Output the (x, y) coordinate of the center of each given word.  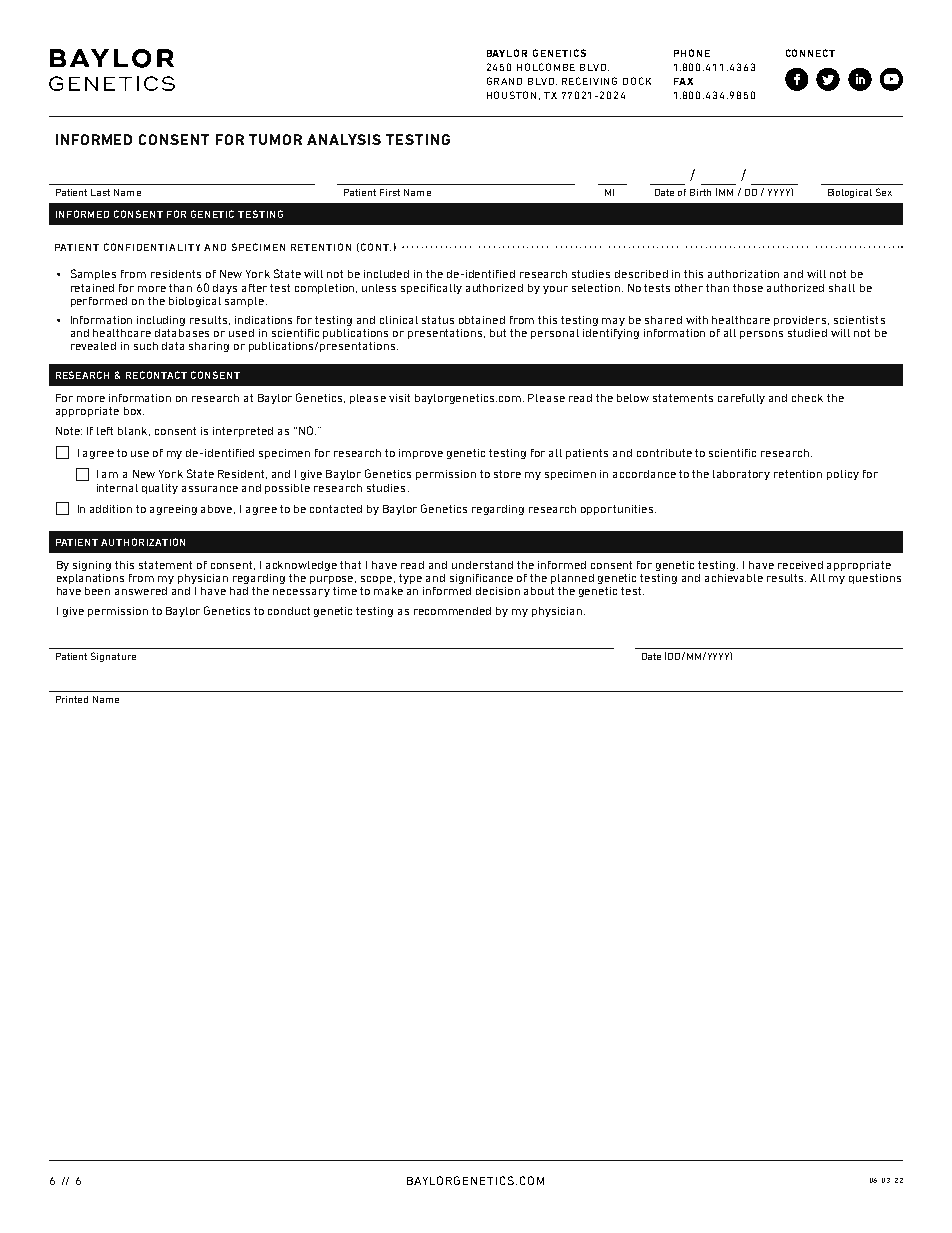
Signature (113, 657)
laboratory (741, 475)
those (748, 288)
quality (160, 489)
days (225, 289)
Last (100, 192)
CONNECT (810, 53)
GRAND (504, 81)
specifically (431, 289)
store (507, 474)
